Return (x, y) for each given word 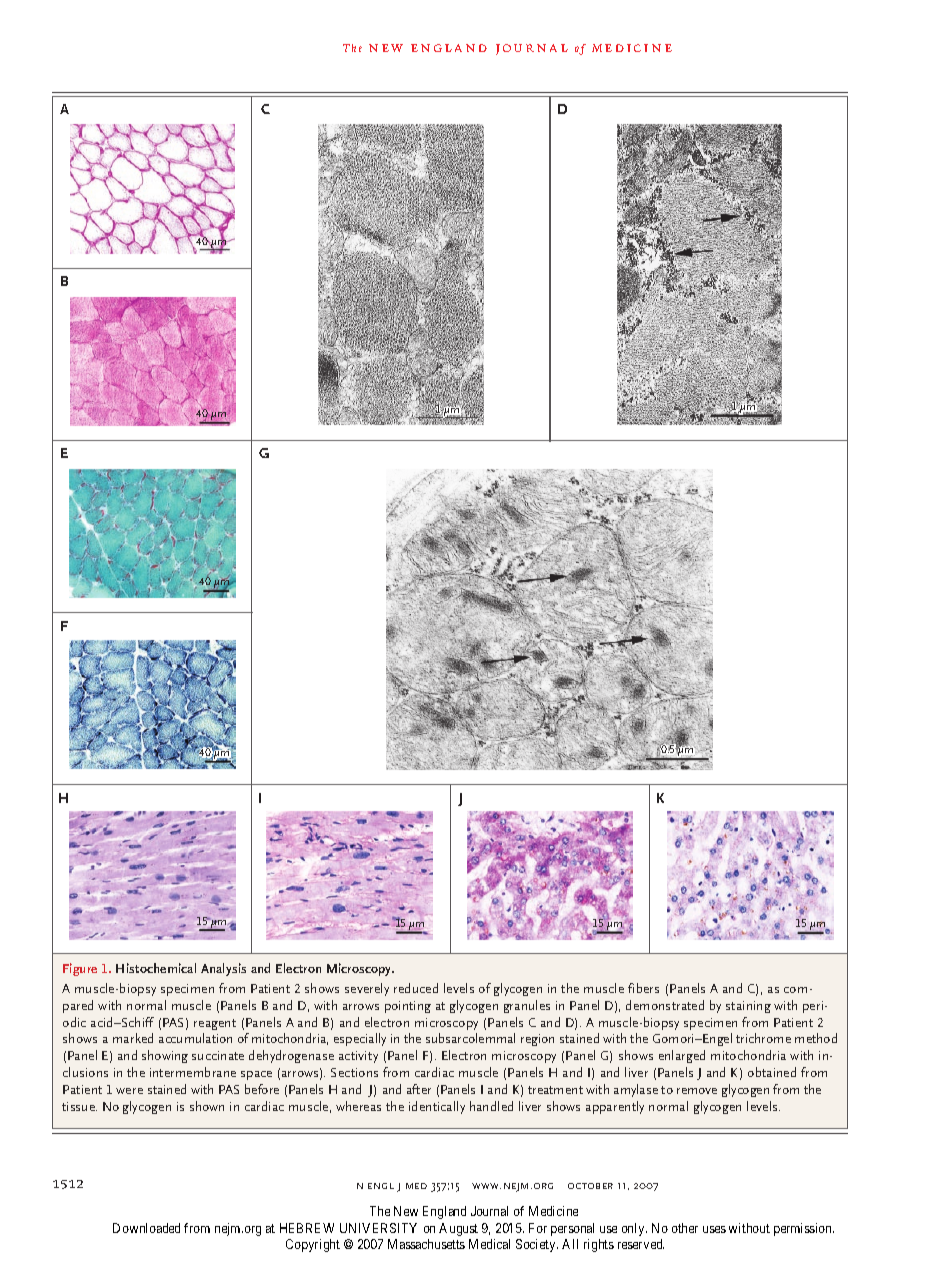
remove (697, 1091)
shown (207, 1106)
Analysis (223, 969)
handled (491, 1106)
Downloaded (146, 1228)
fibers (643, 988)
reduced (416, 988)
